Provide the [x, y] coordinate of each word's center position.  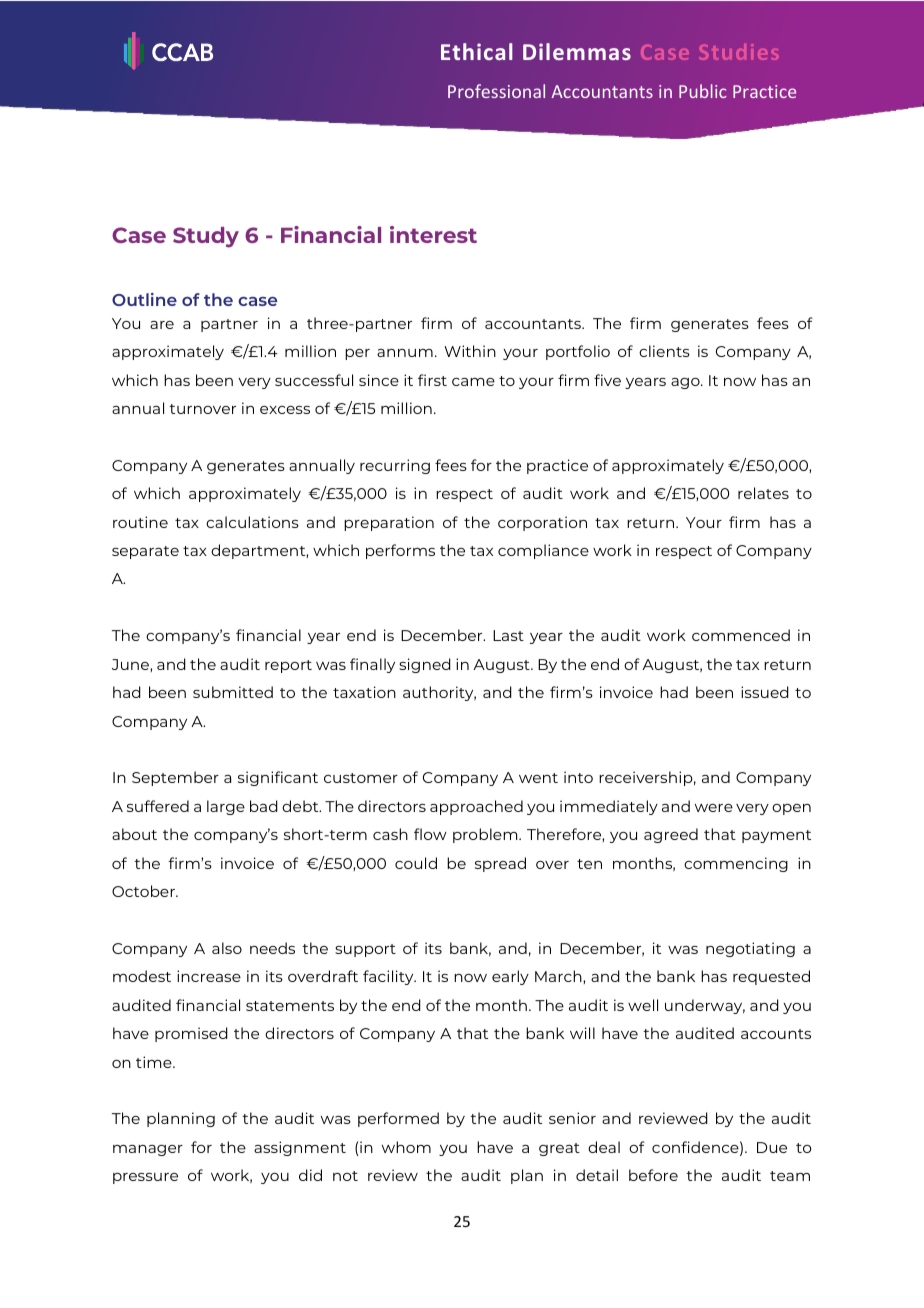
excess [285, 410]
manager [148, 1150]
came [473, 382]
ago [686, 383]
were [714, 808]
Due [772, 1147]
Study [206, 237]
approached [476, 807]
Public [703, 91]
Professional [496, 91]
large [226, 807]
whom [406, 1147]
